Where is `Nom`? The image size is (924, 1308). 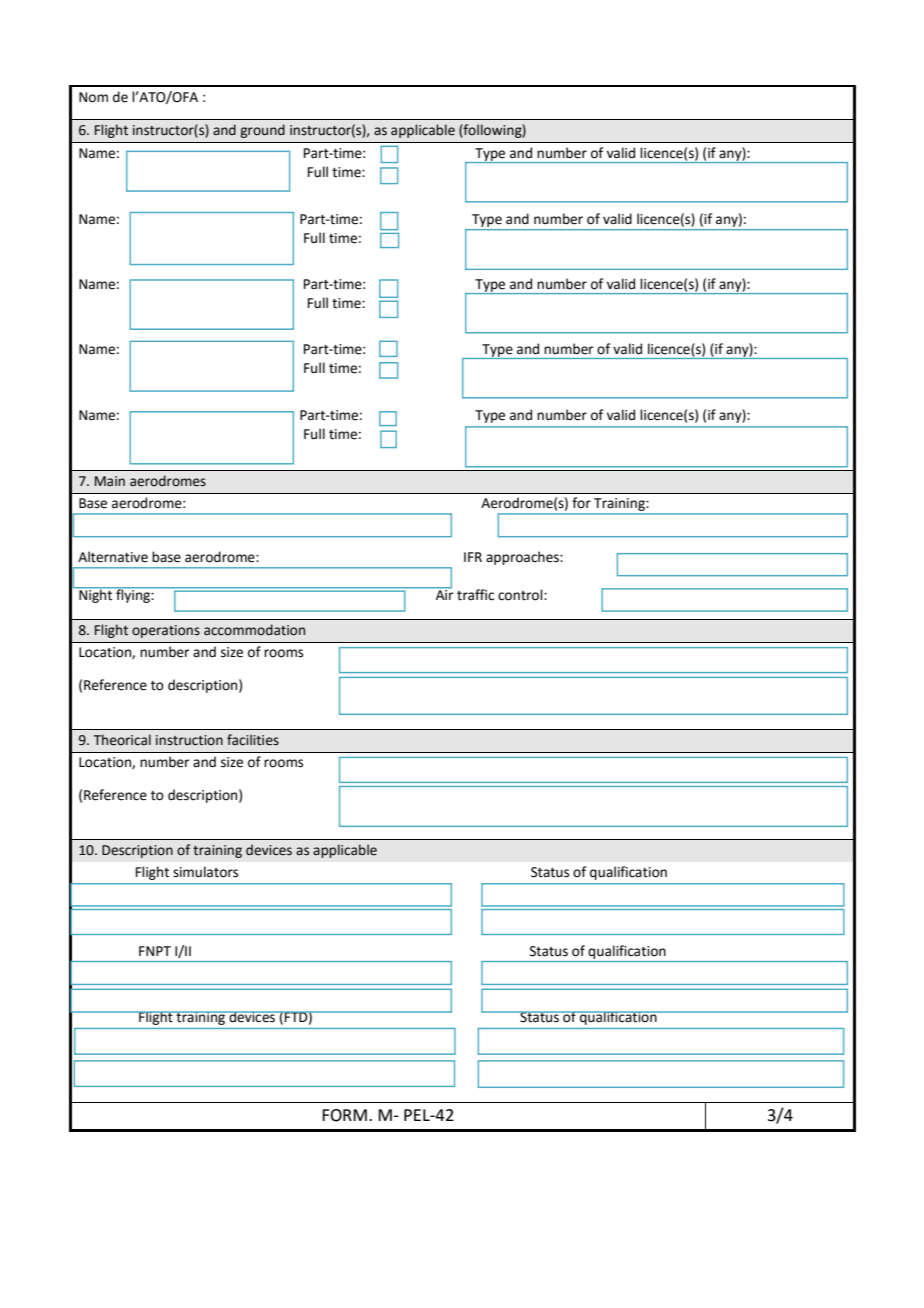 Nom is located at coordinates (93, 97).
